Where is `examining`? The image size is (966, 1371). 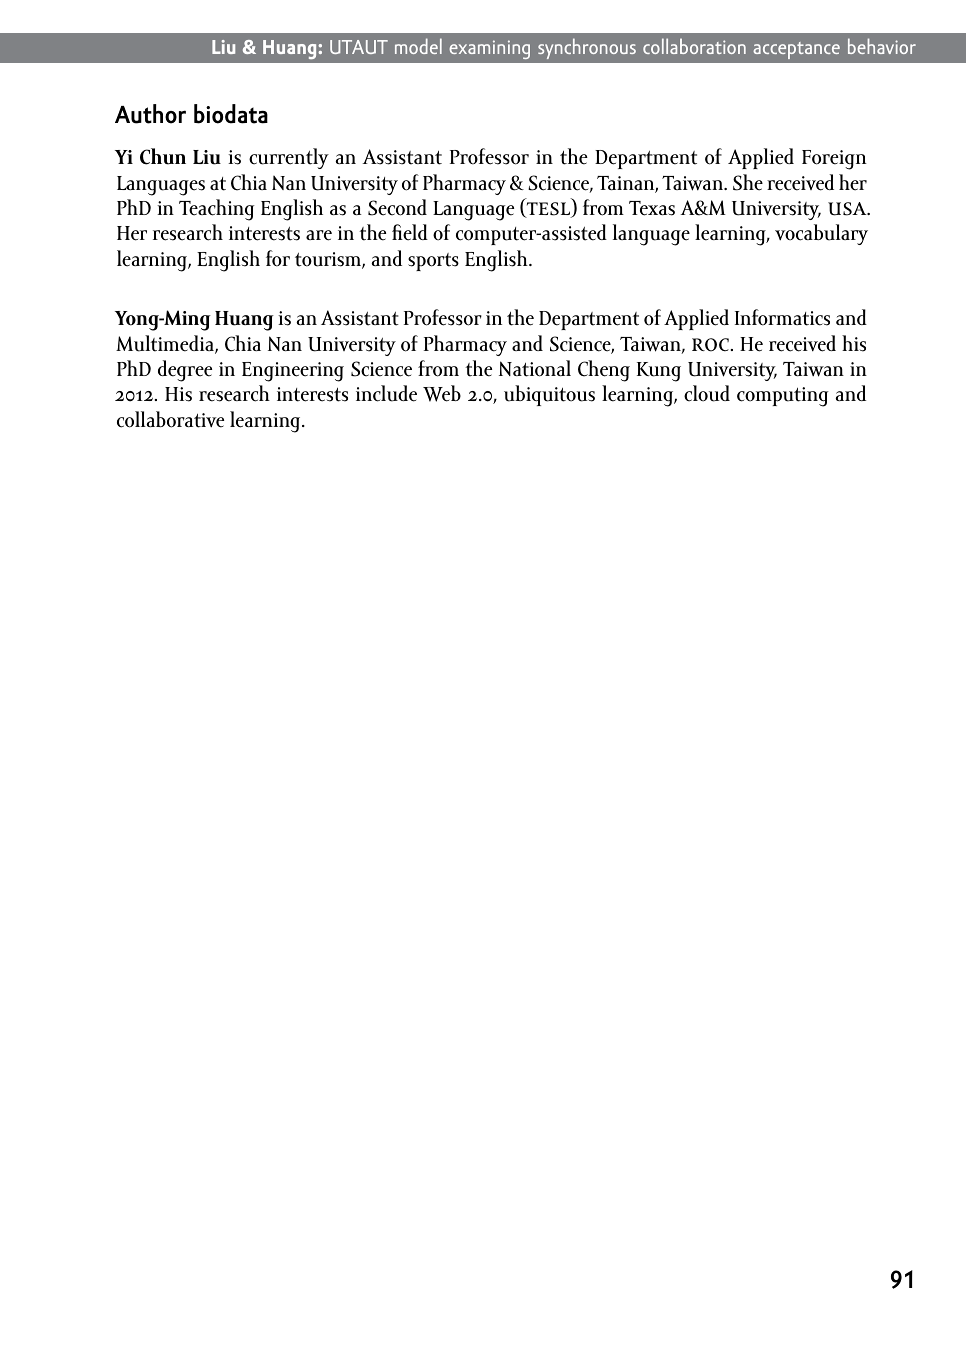 examining is located at coordinates (489, 49).
